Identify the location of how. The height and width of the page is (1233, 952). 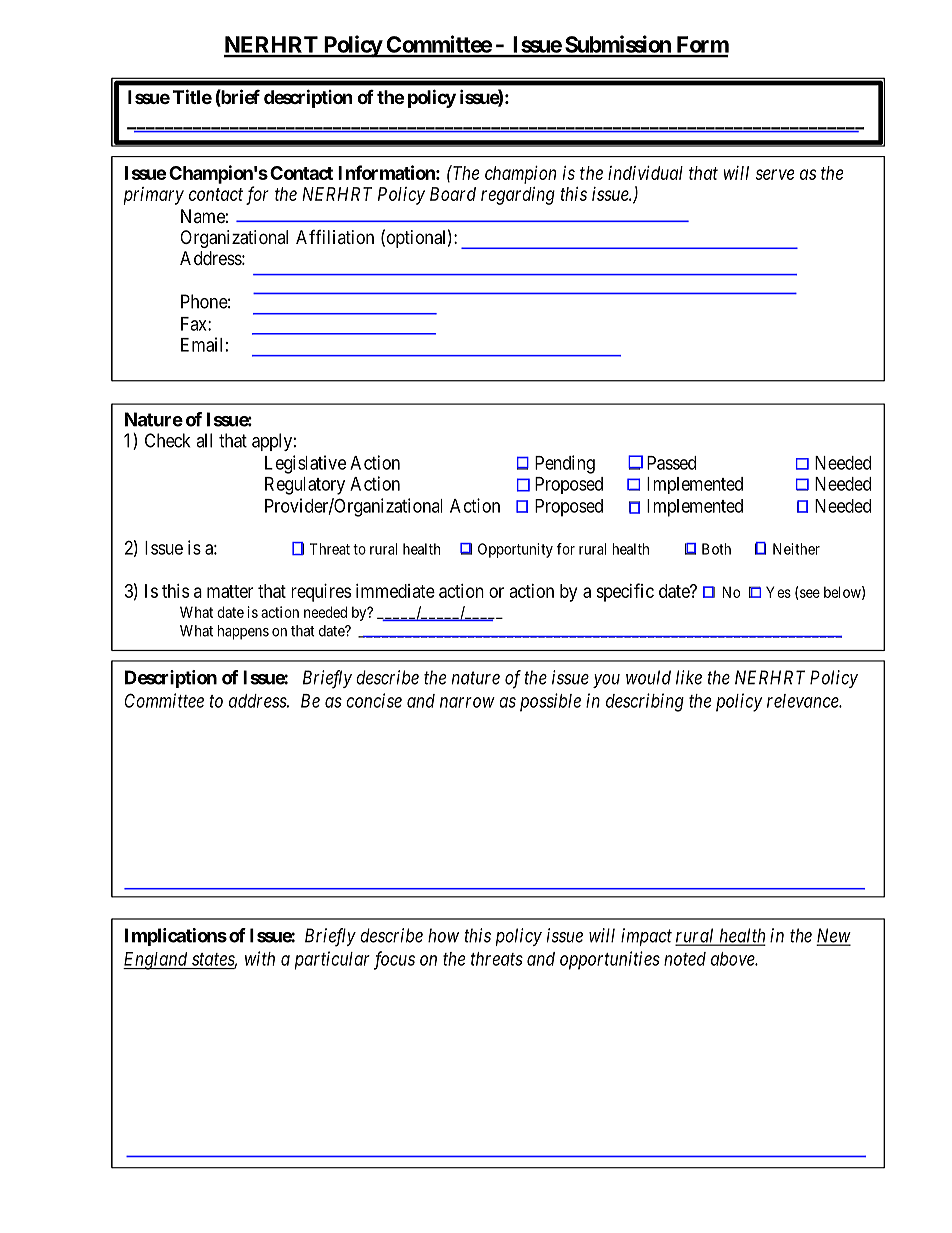
(443, 935).
